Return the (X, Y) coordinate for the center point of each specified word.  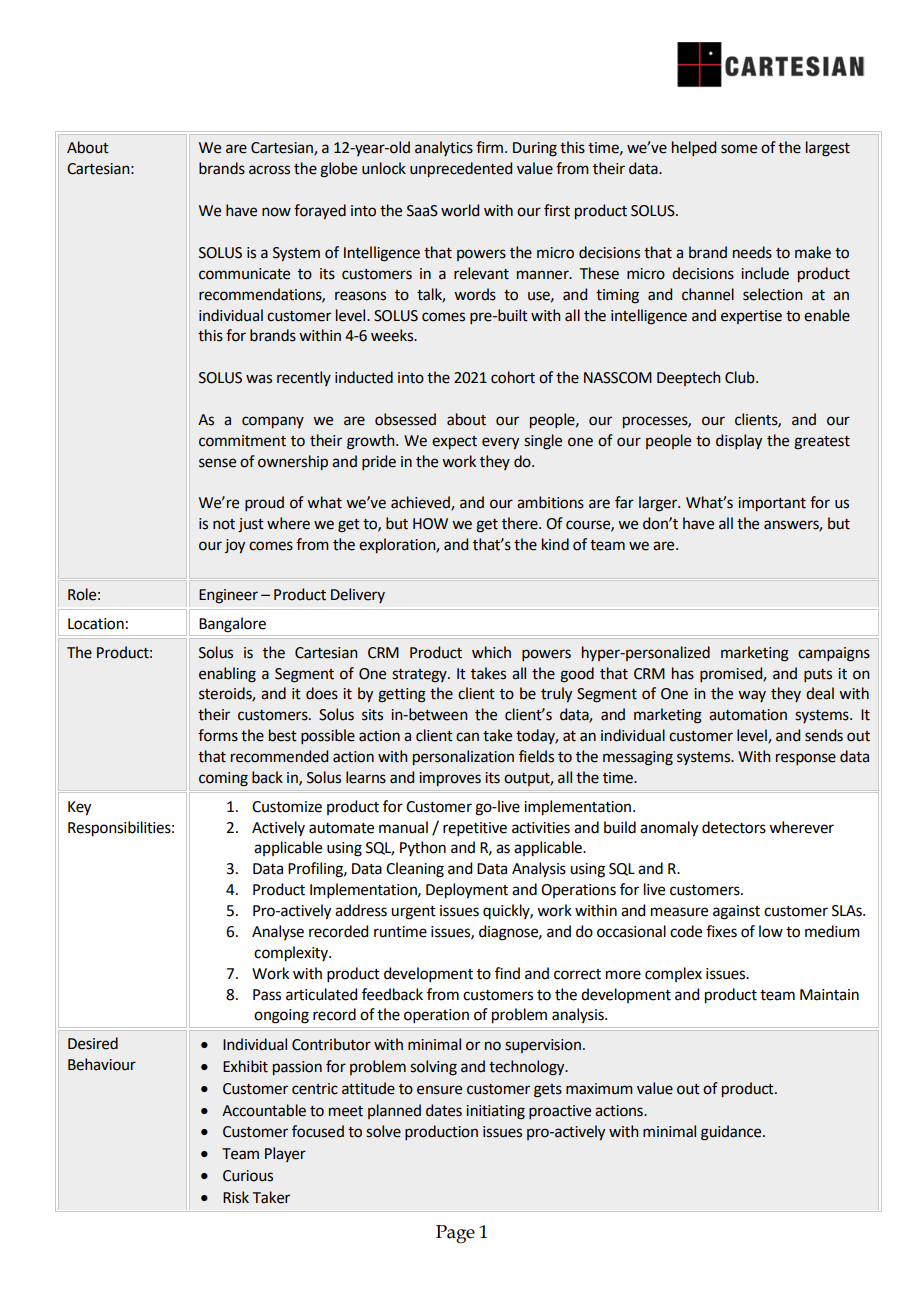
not (224, 524)
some (739, 149)
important (772, 504)
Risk (236, 1197)
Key (79, 808)
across (269, 170)
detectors (734, 827)
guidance (732, 1133)
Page (455, 1234)
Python (423, 848)
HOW (430, 524)
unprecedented (461, 169)
